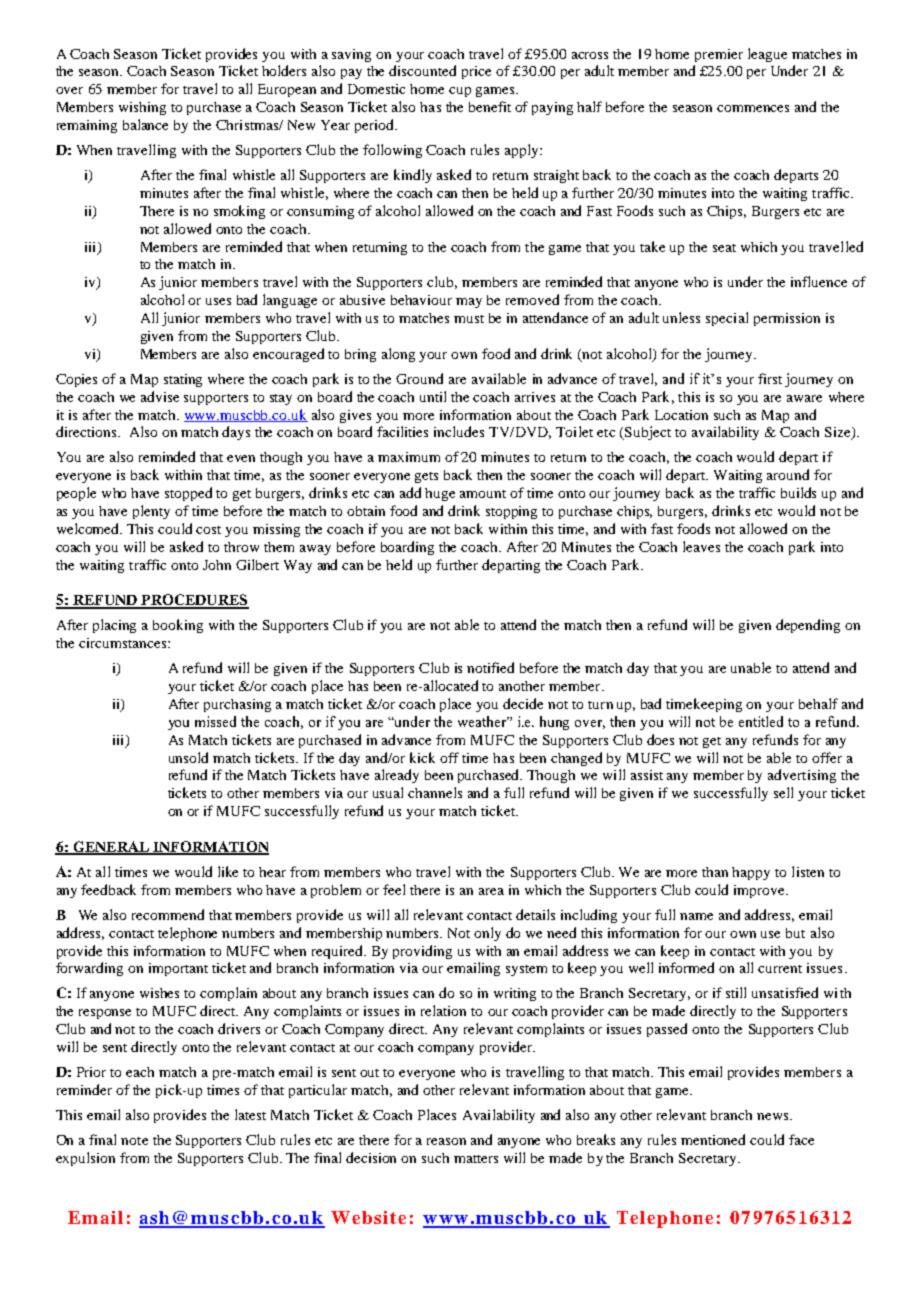 The image size is (924, 1308). I want to click on wishing, so click(142, 108).
